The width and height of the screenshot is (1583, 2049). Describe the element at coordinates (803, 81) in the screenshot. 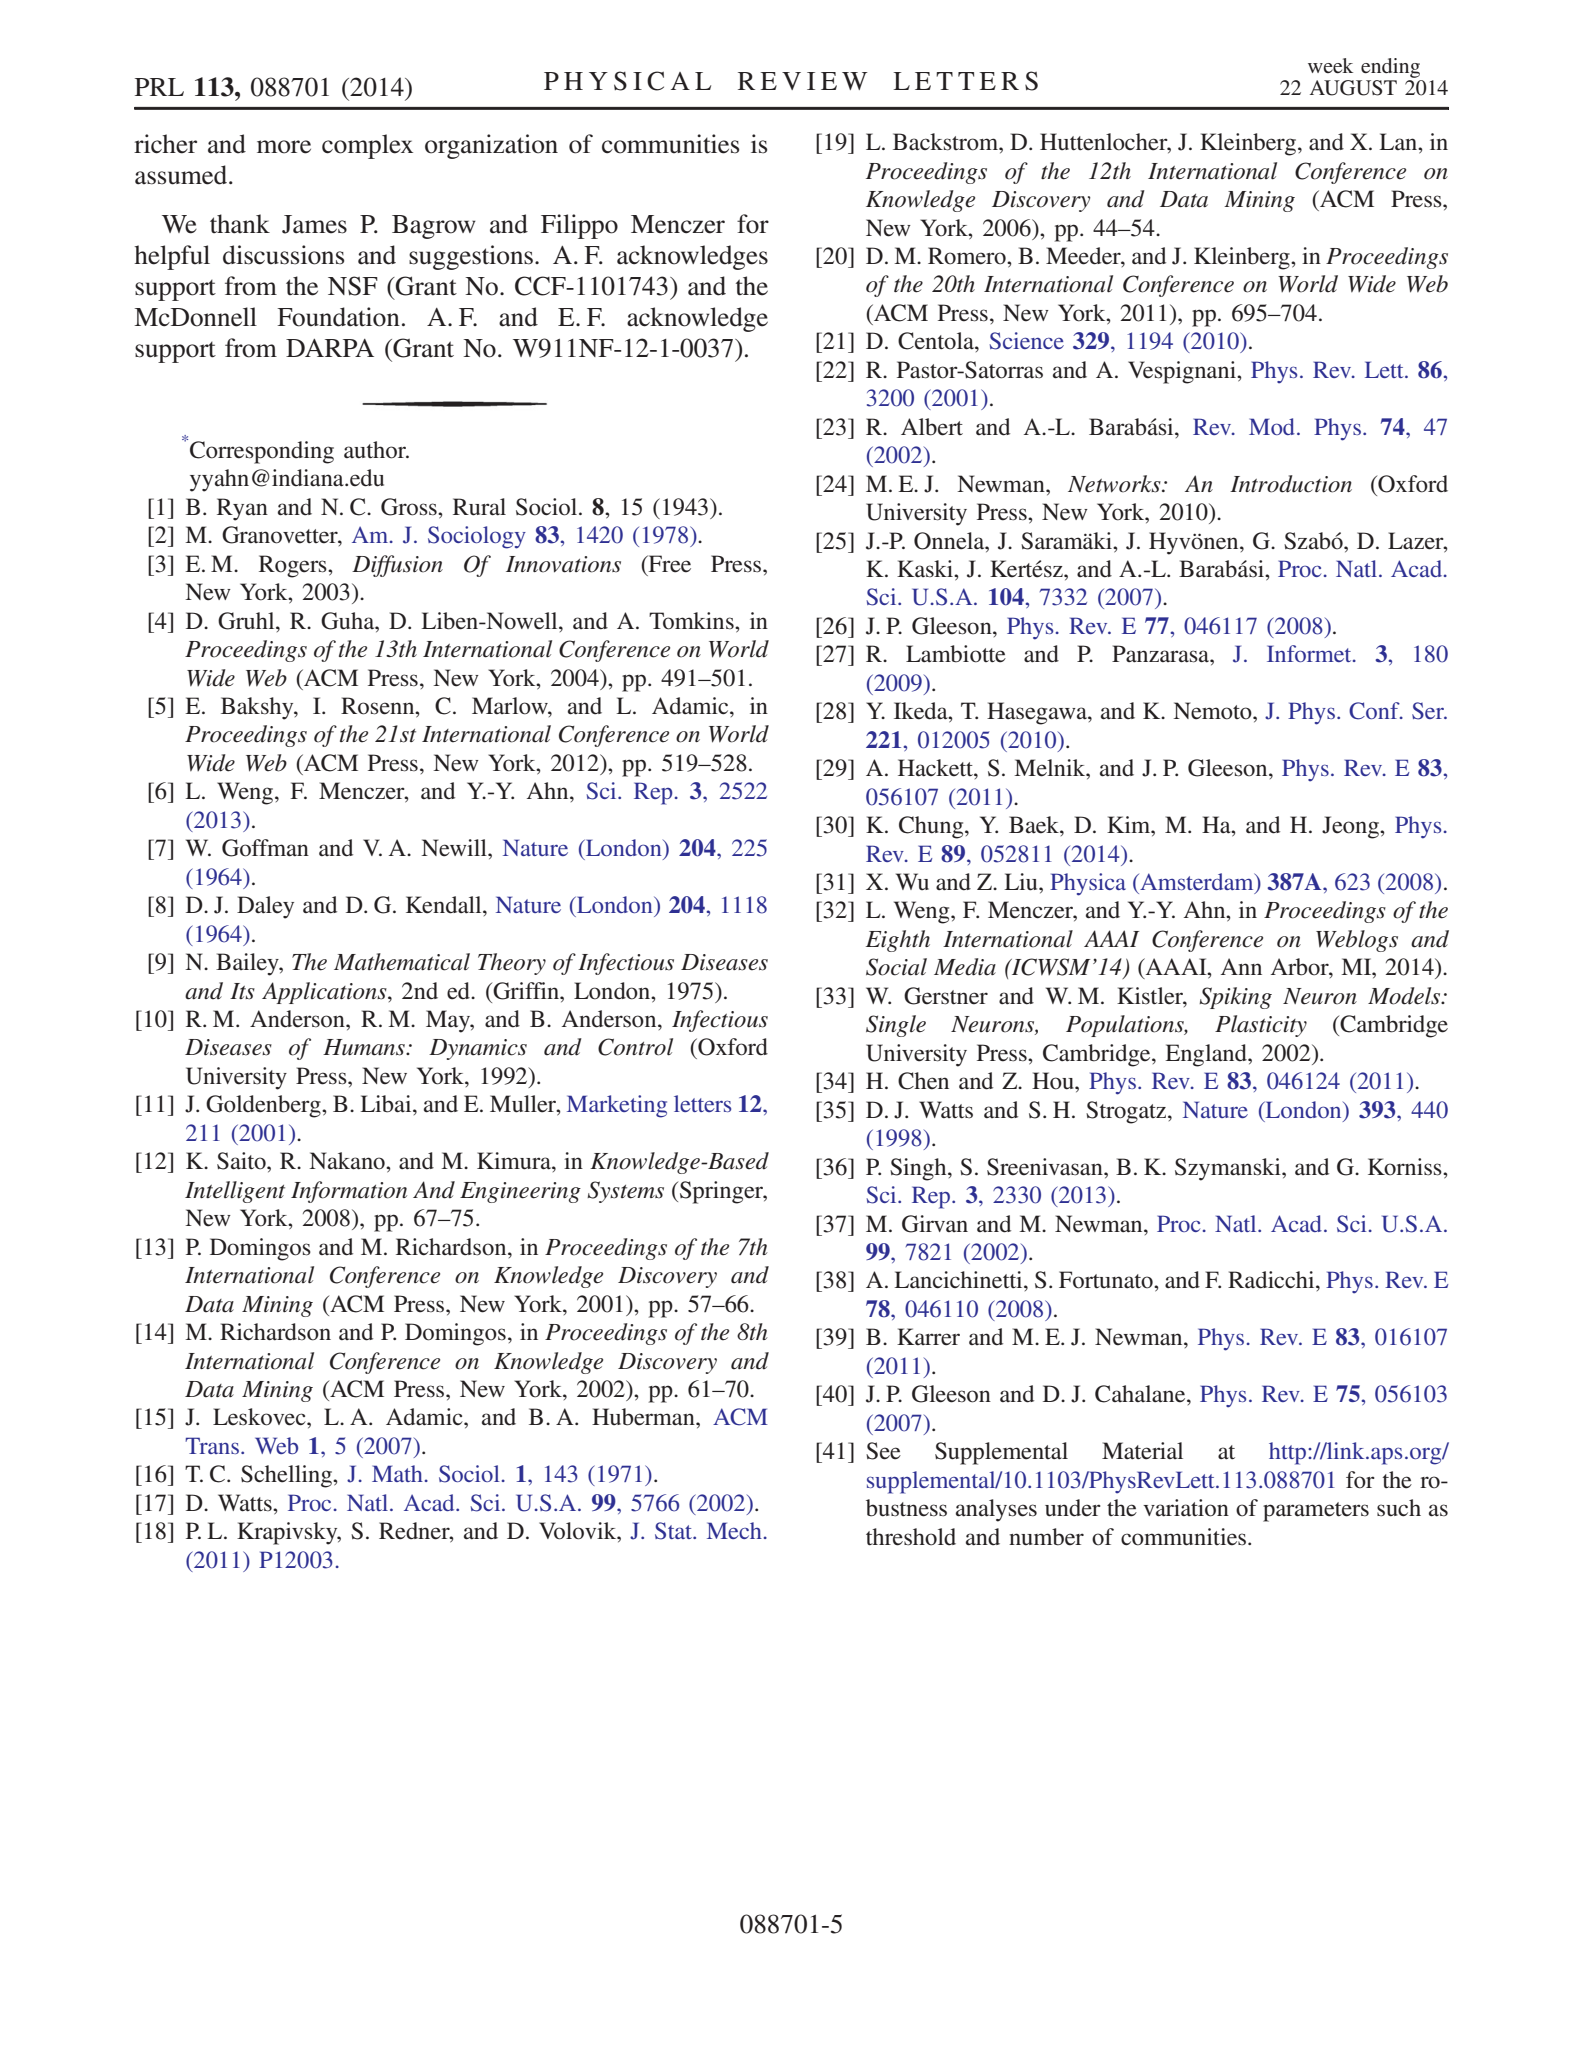

I see `REVIEW` at that location.
